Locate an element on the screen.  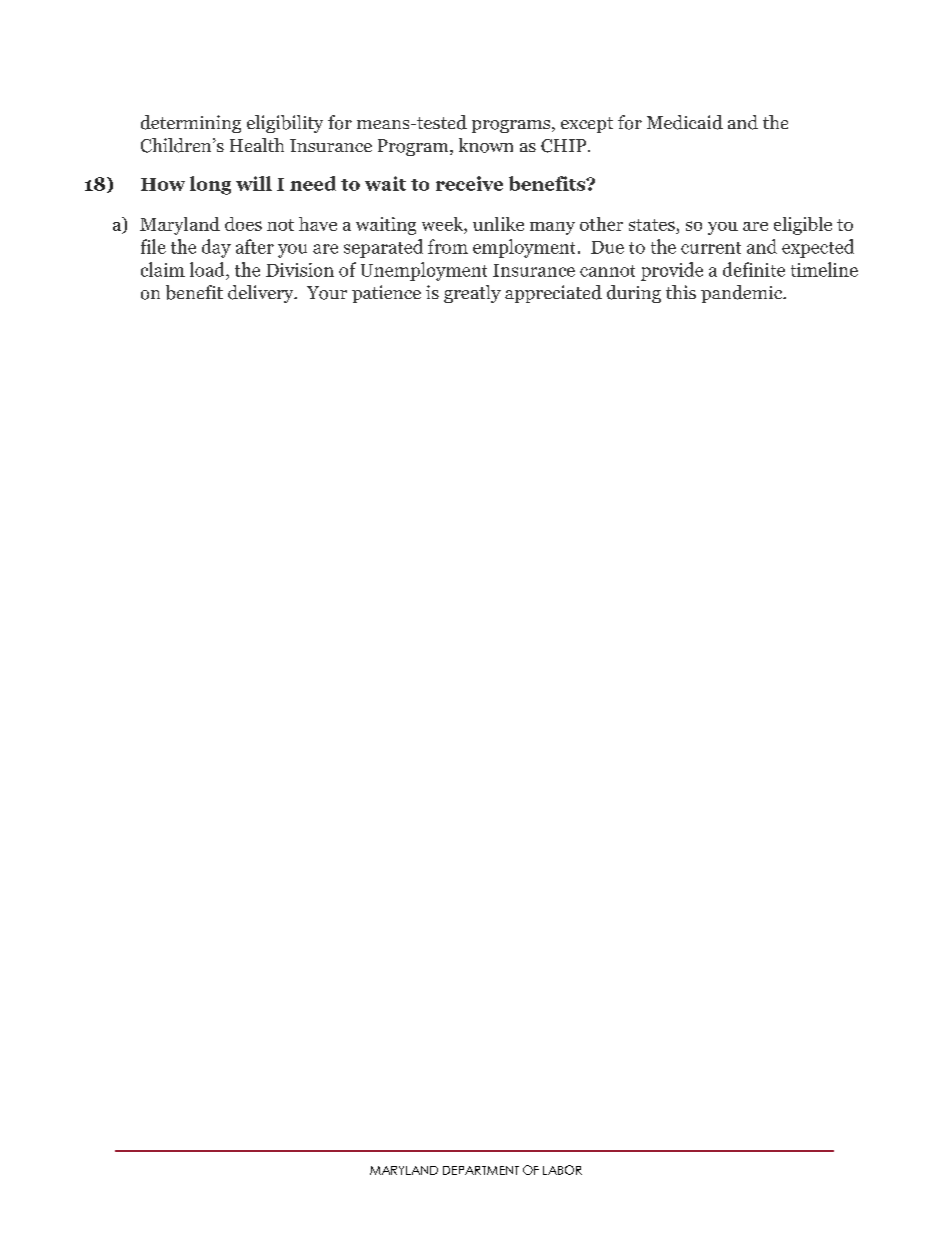
DEPARTMENT is located at coordinates (481, 1170).
